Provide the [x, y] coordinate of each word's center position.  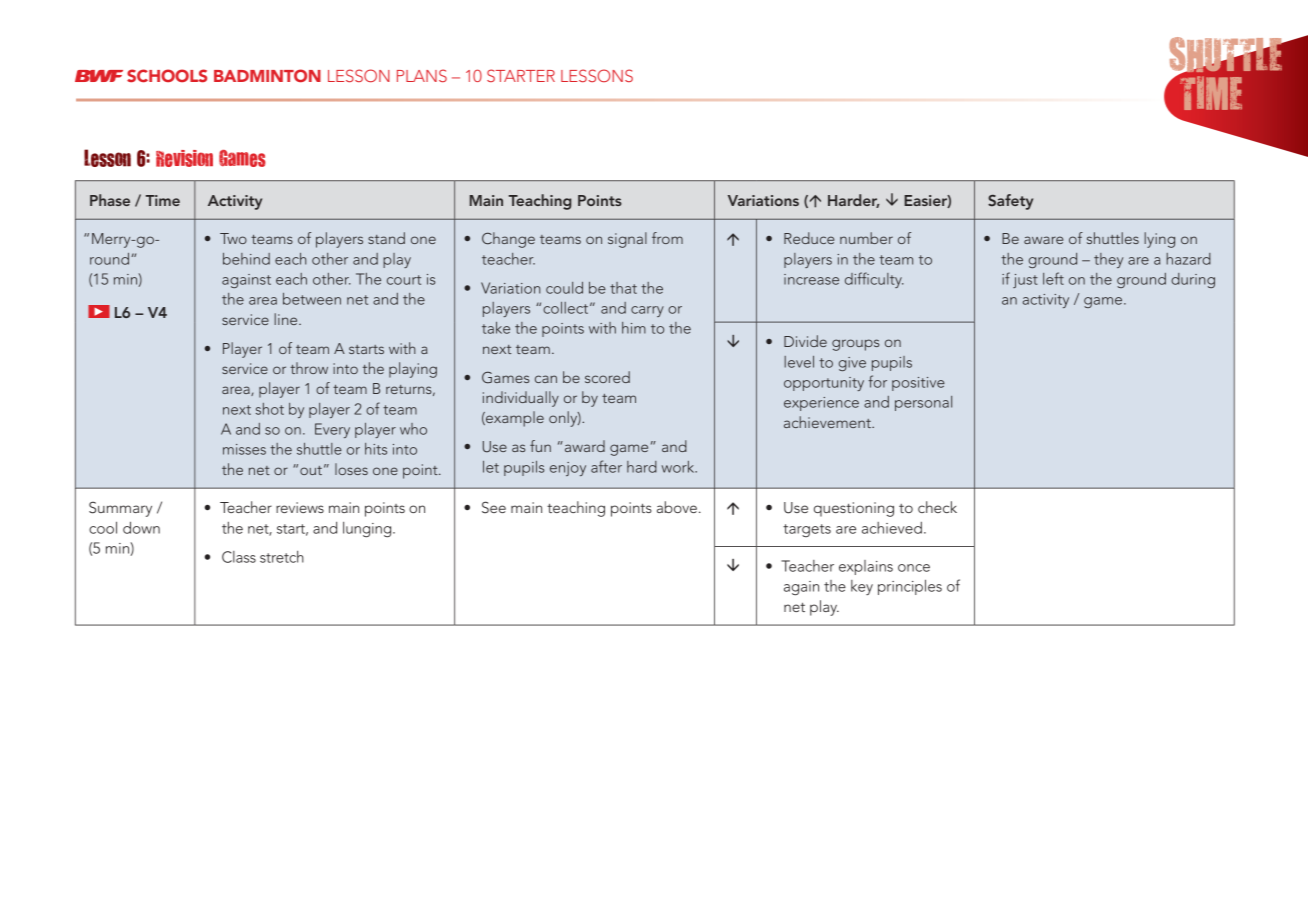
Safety [1010, 202]
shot [270, 409]
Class [239, 557]
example [514, 419]
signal [627, 240]
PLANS [422, 75]
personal [923, 403]
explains [866, 567]
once [914, 568]
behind [246, 259]
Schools [167, 75]
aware [1044, 240]
